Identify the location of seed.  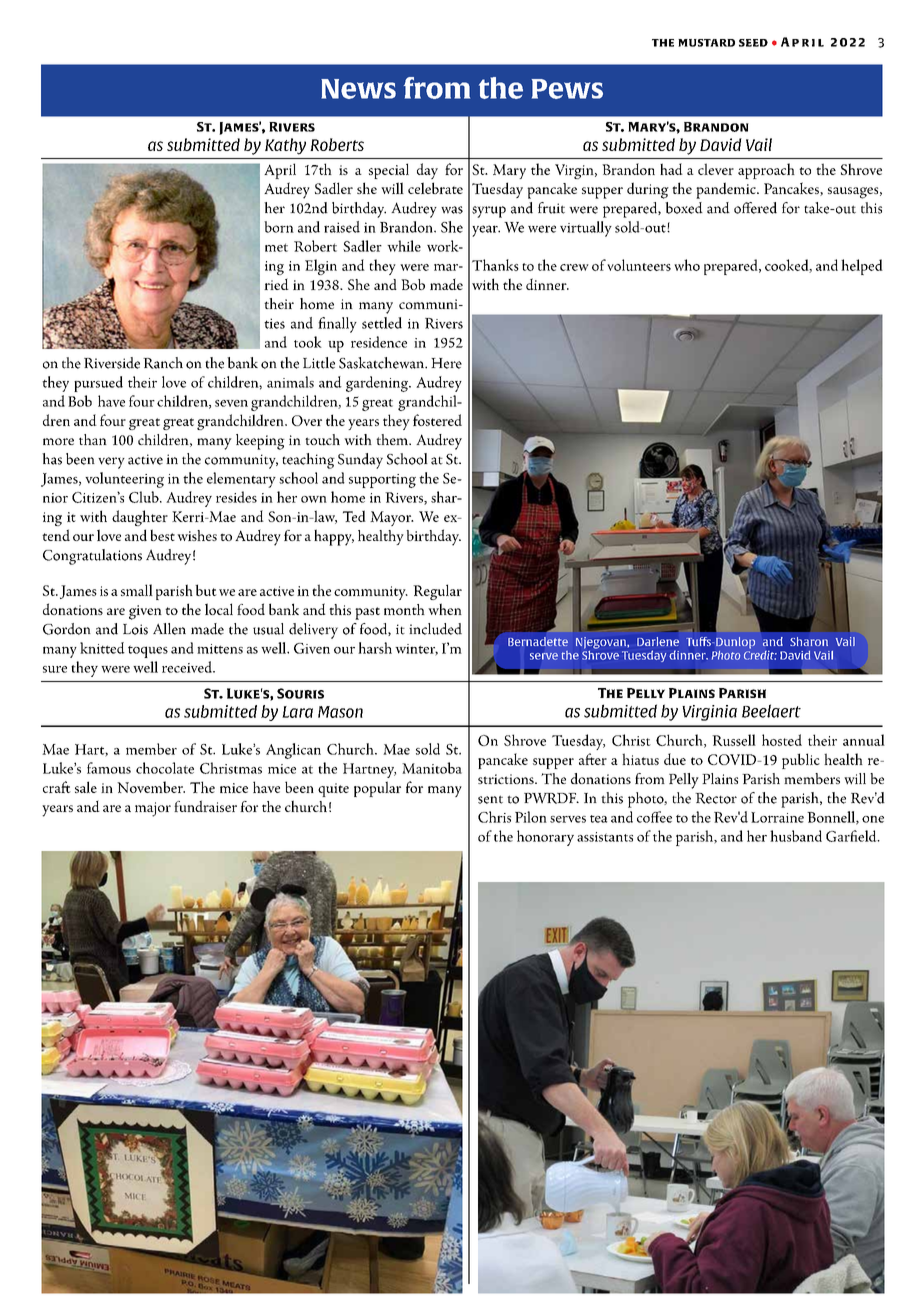
(753, 43).
